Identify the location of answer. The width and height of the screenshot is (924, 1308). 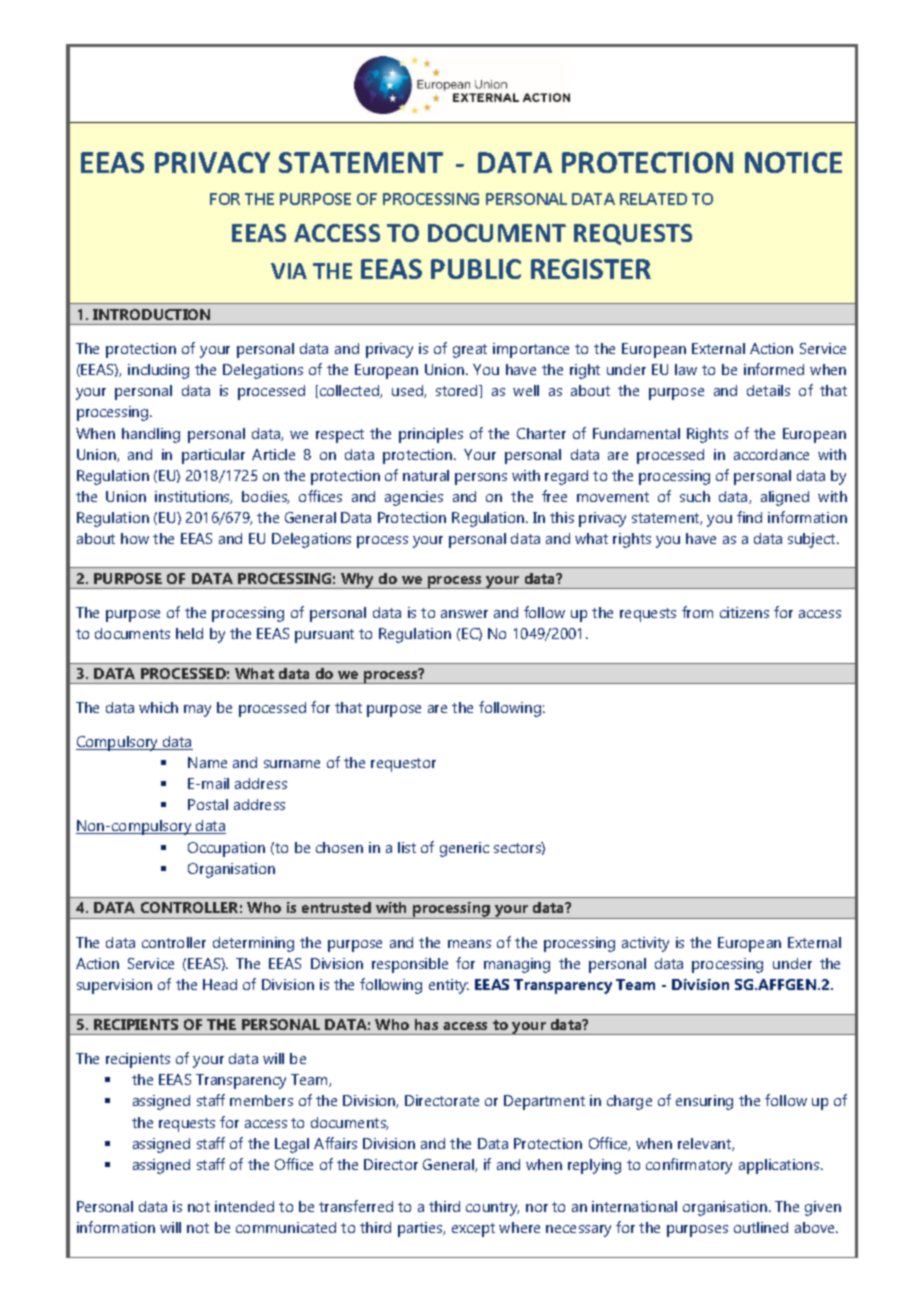
(464, 614).
